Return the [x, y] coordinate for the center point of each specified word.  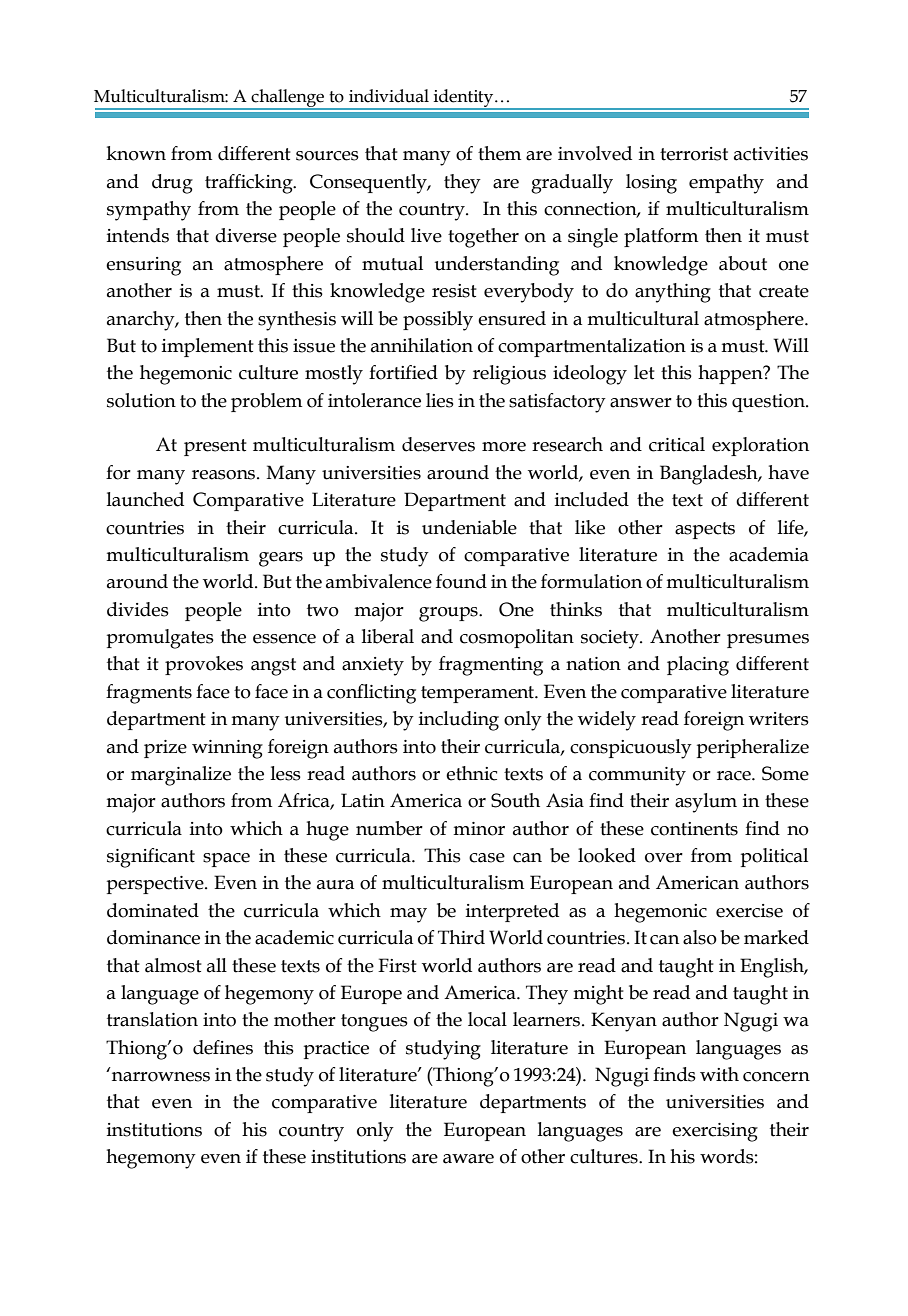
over [664, 858]
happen [731, 374]
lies [440, 400]
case [487, 858]
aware [468, 1159]
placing [698, 666]
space [226, 860]
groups [449, 614]
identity [463, 99]
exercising [715, 1132]
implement [208, 347]
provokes [204, 665]
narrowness [161, 1077]
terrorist [694, 154]
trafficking [250, 184]
